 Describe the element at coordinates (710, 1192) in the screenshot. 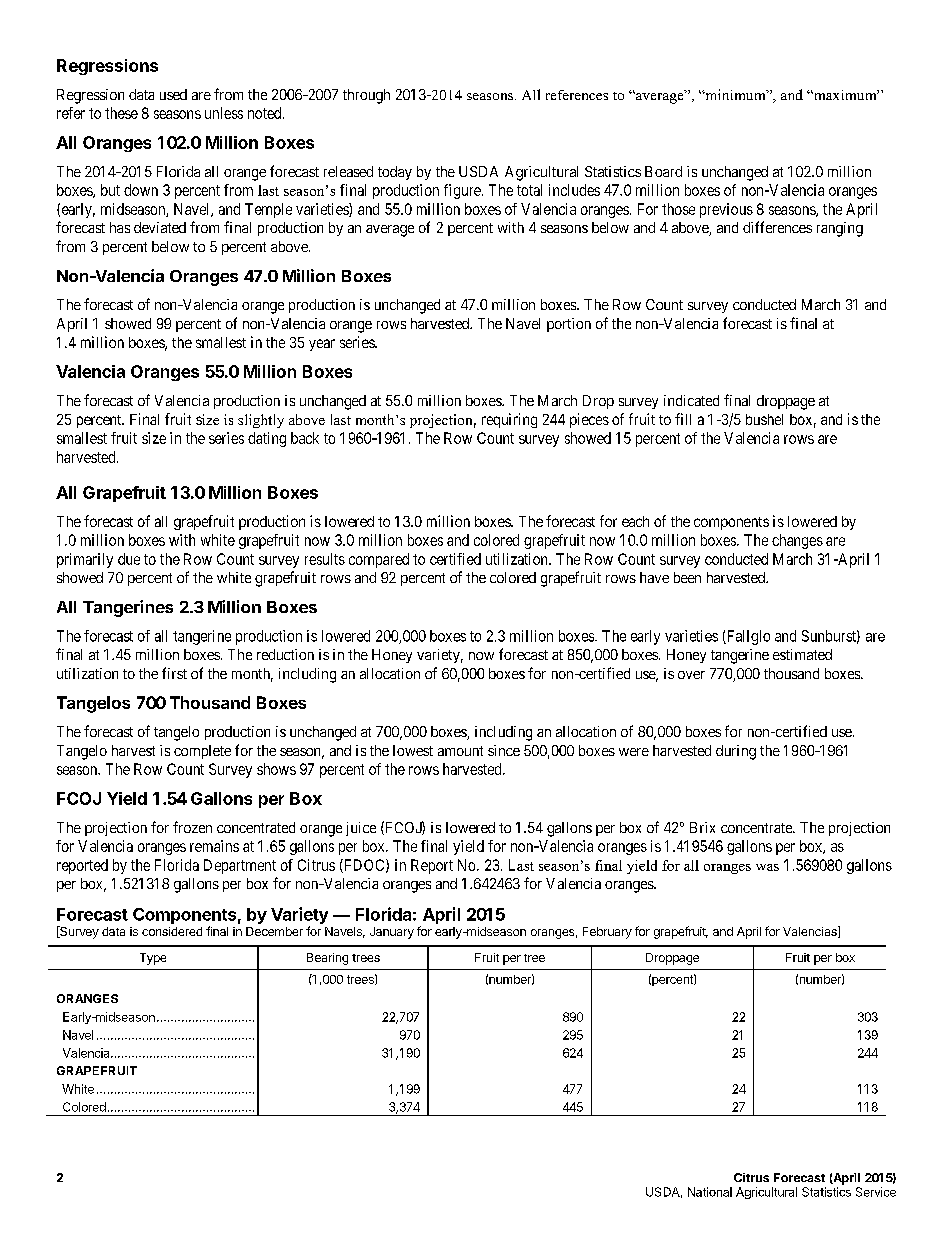

I see `National` at that location.
